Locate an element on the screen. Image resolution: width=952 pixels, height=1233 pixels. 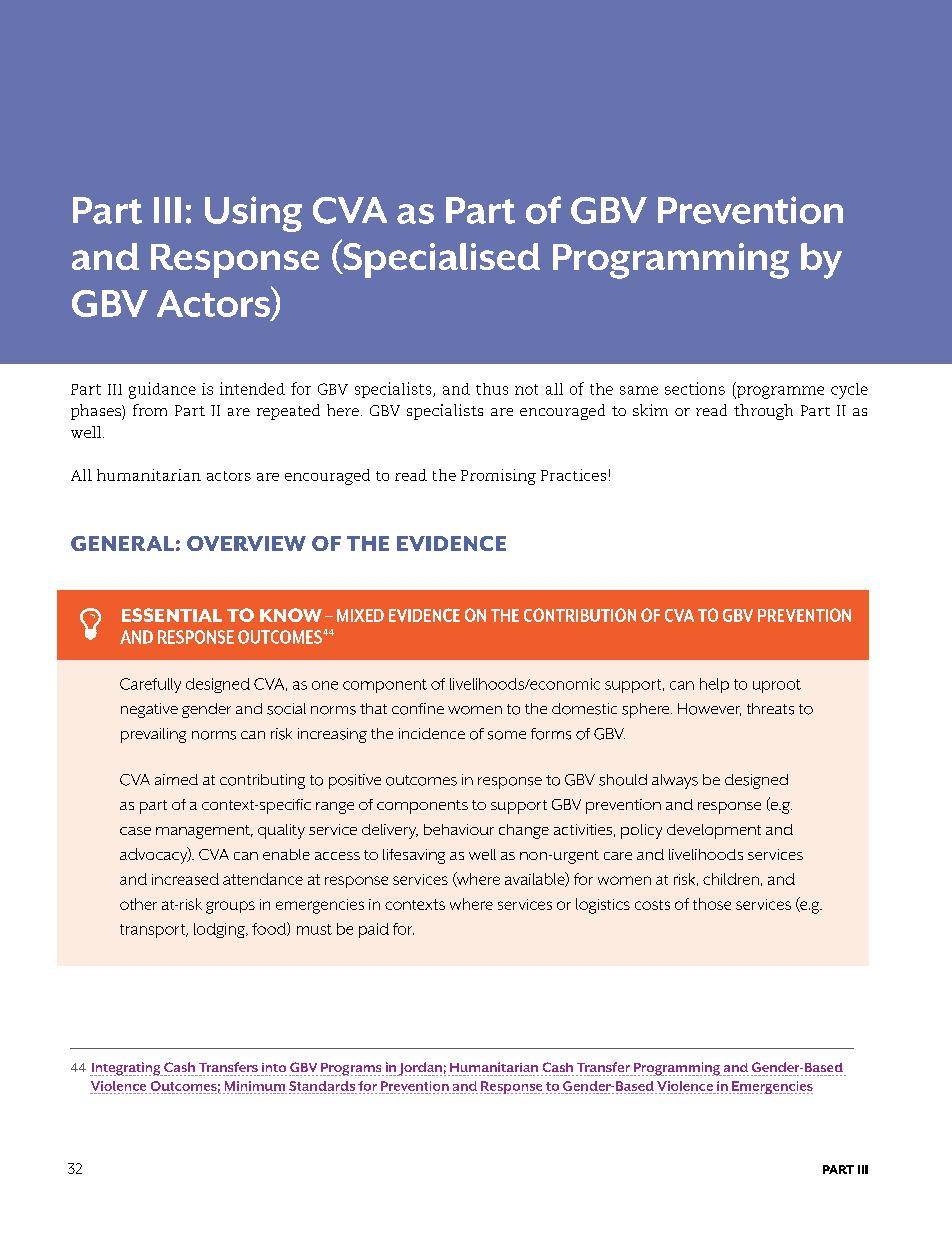
ESSENTIAL is located at coordinates (172, 615).
